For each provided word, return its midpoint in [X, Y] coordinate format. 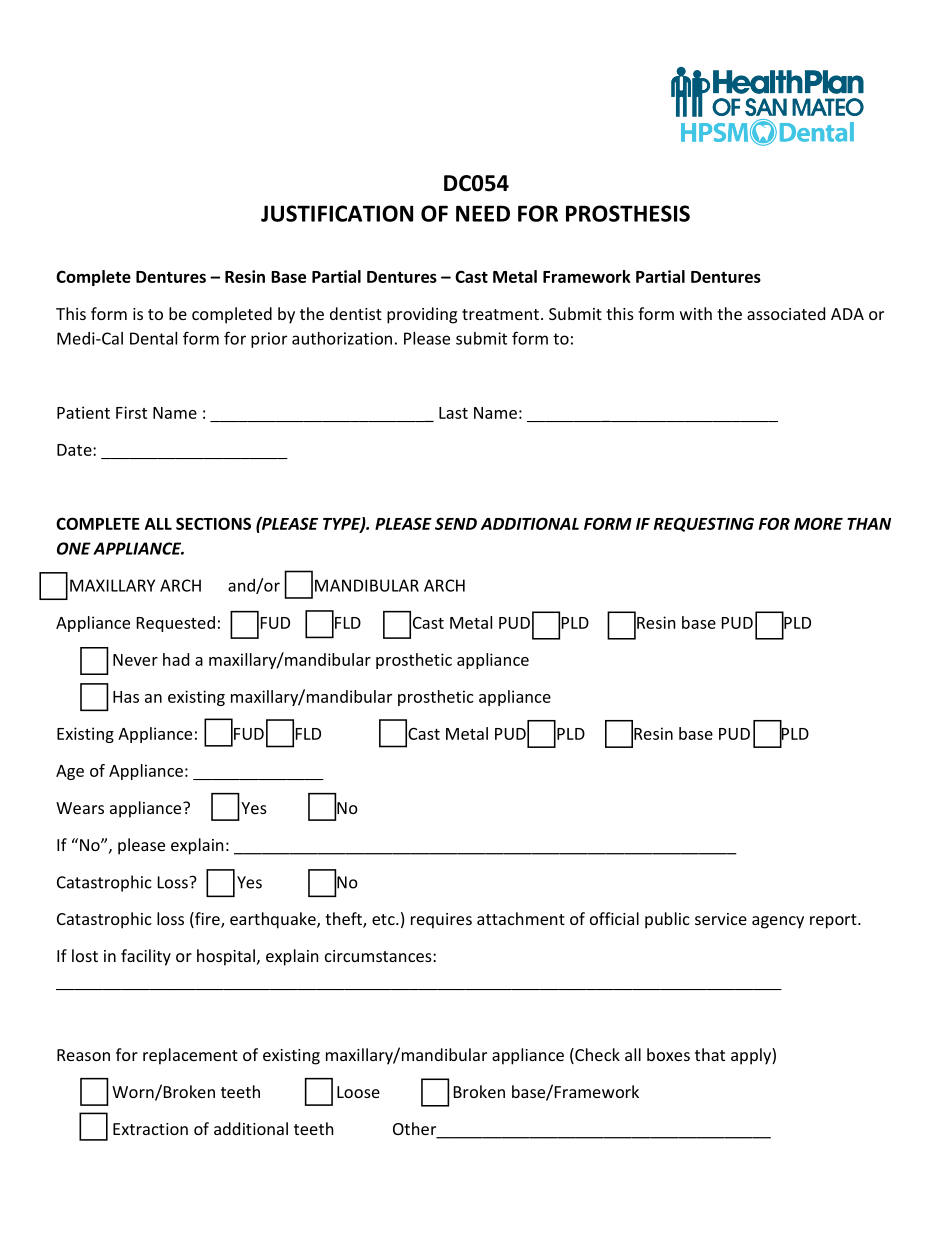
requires [441, 921]
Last [453, 413]
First [131, 412]
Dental [153, 338]
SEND [456, 523]
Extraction [150, 1129]
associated [786, 313]
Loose [358, 1092]
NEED [483, 213]
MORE [818, 523]
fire [207, 920]
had [176, 659]
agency [778, 922]
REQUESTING [704, 524]
